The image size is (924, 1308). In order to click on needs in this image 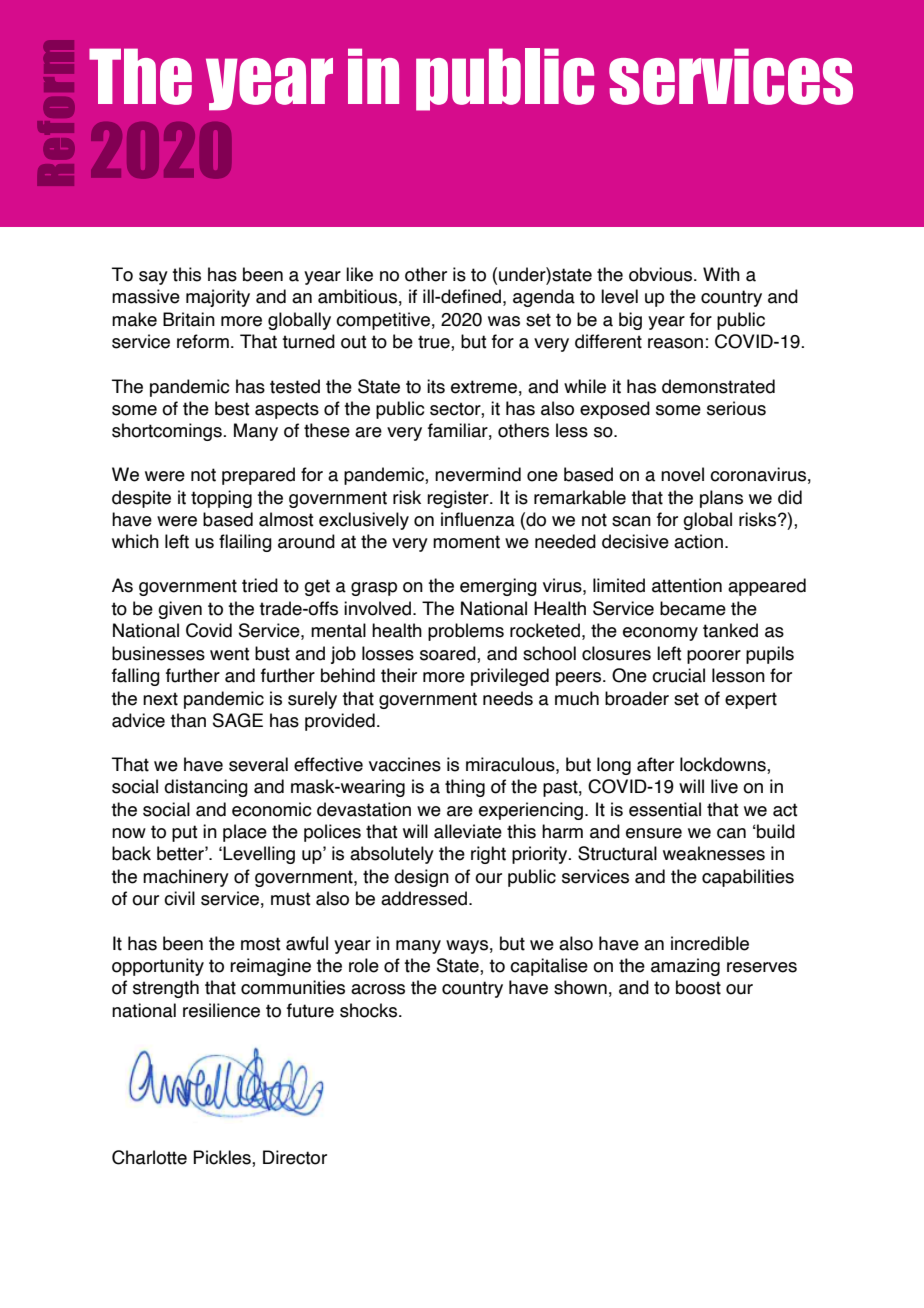, I will do `click(508, 698)`.
